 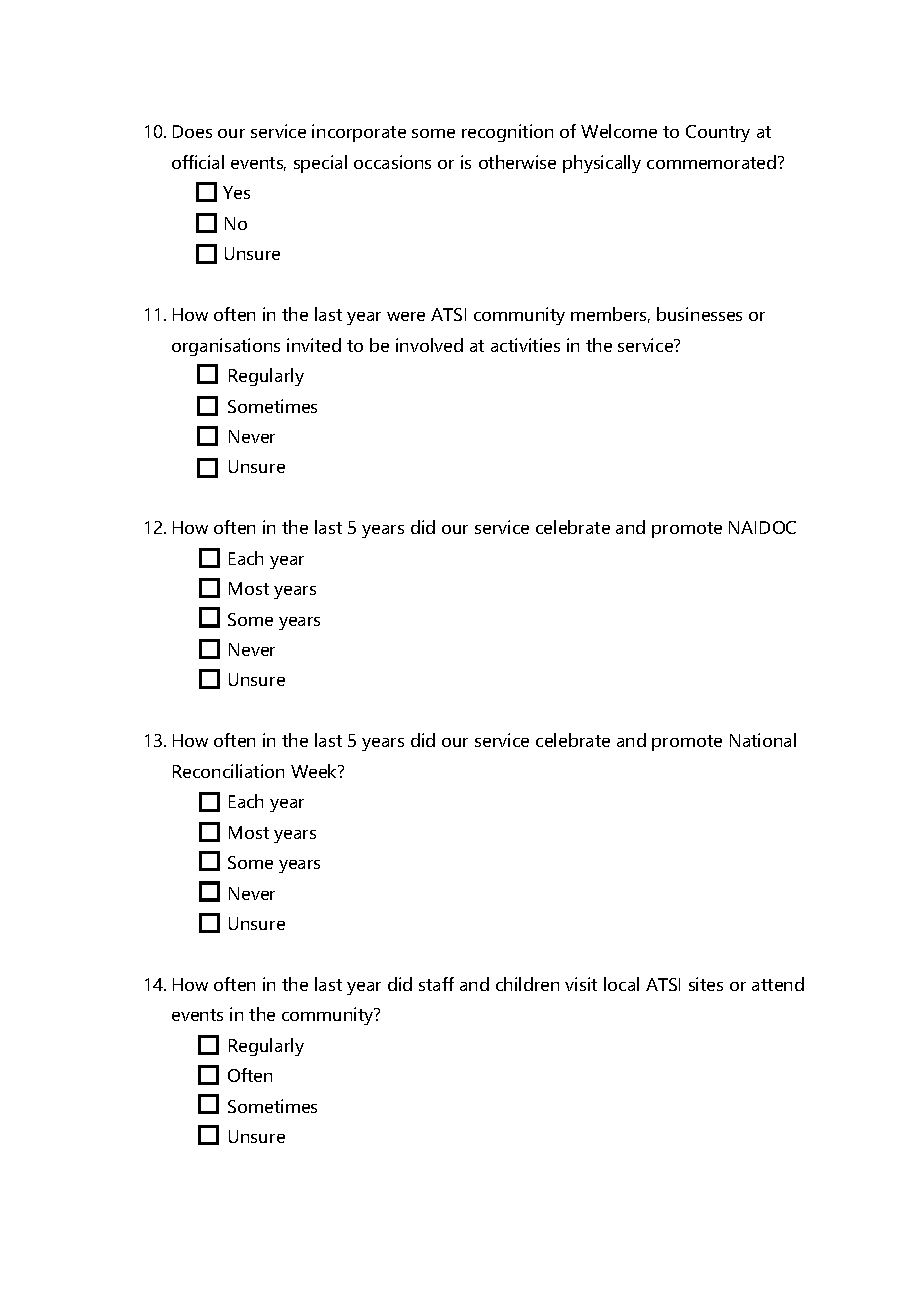 What do you see at coordinates (315, 771) in the image?
I see `Week` at bounding box center [315, 771].
